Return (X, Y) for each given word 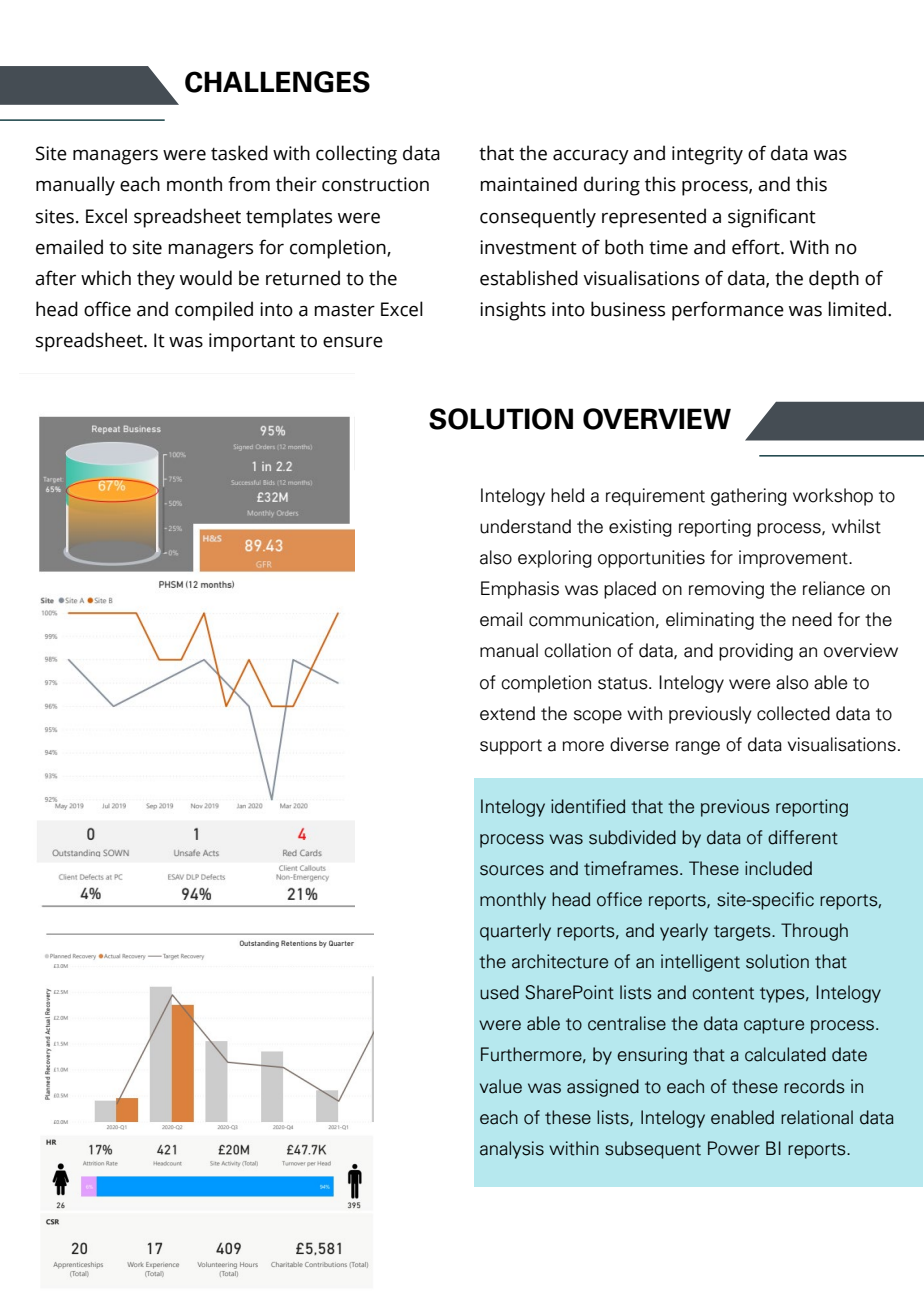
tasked (239, 153)
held (567, 495)
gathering (749, 497)
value (501, 1086)
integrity (707, 155)
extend (507, 713)
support (511, 747)
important (252, 342)
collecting (356, 155)
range (698, 748)
